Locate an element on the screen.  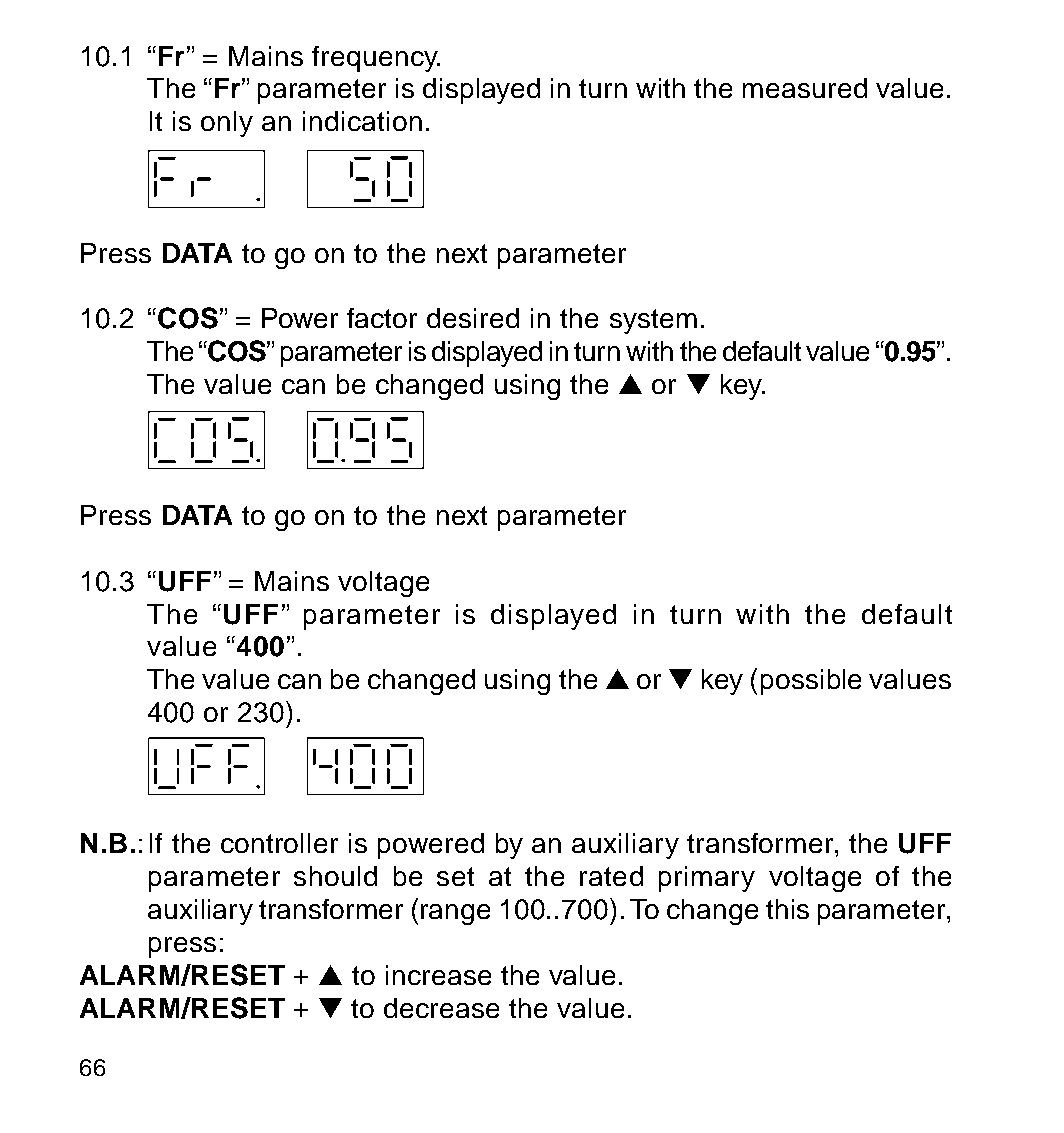
indication is located at coordinates (362, 121).
